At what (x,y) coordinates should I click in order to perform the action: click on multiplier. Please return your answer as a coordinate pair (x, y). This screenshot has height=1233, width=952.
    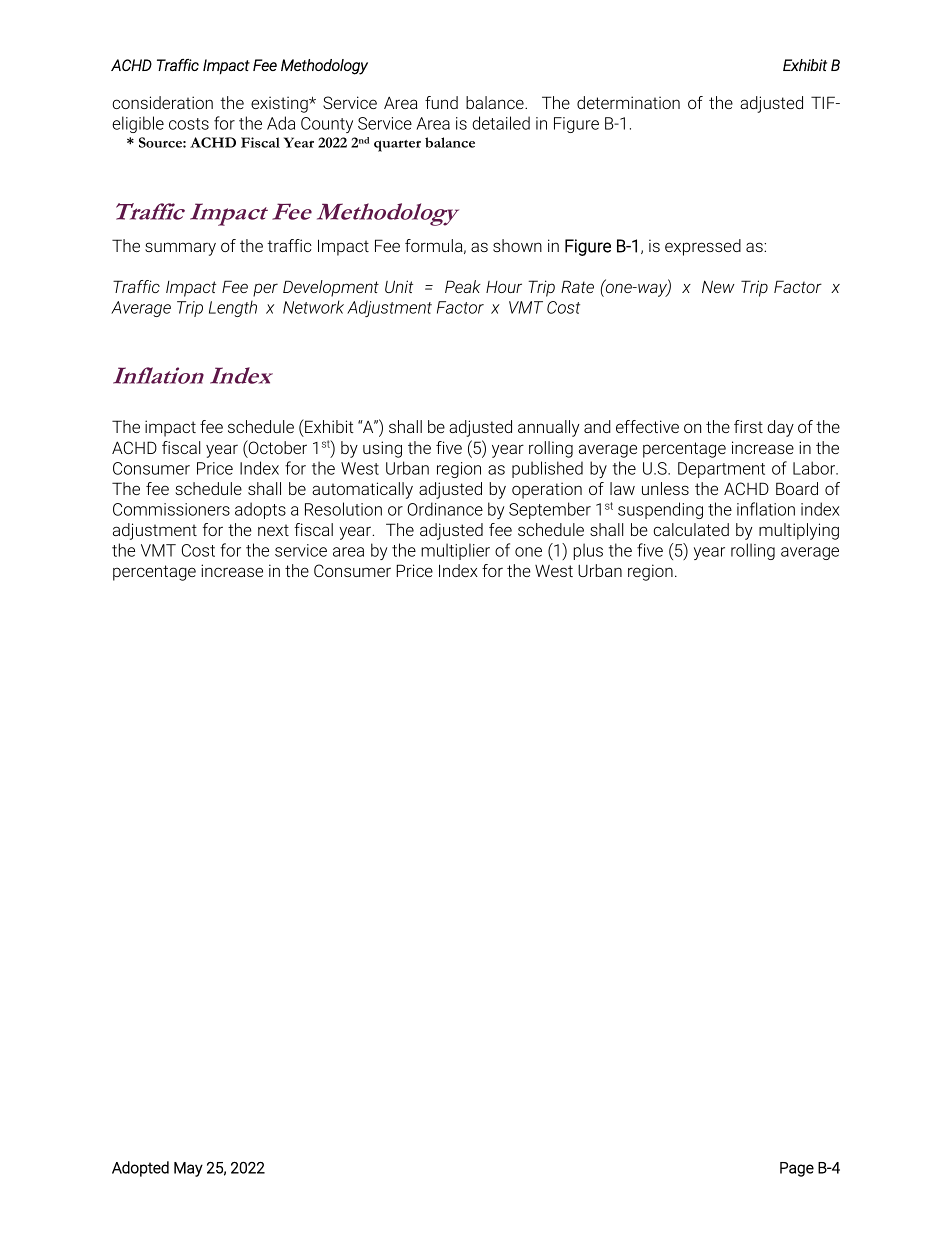
    Looking at the image, I should click on (455, 551).
